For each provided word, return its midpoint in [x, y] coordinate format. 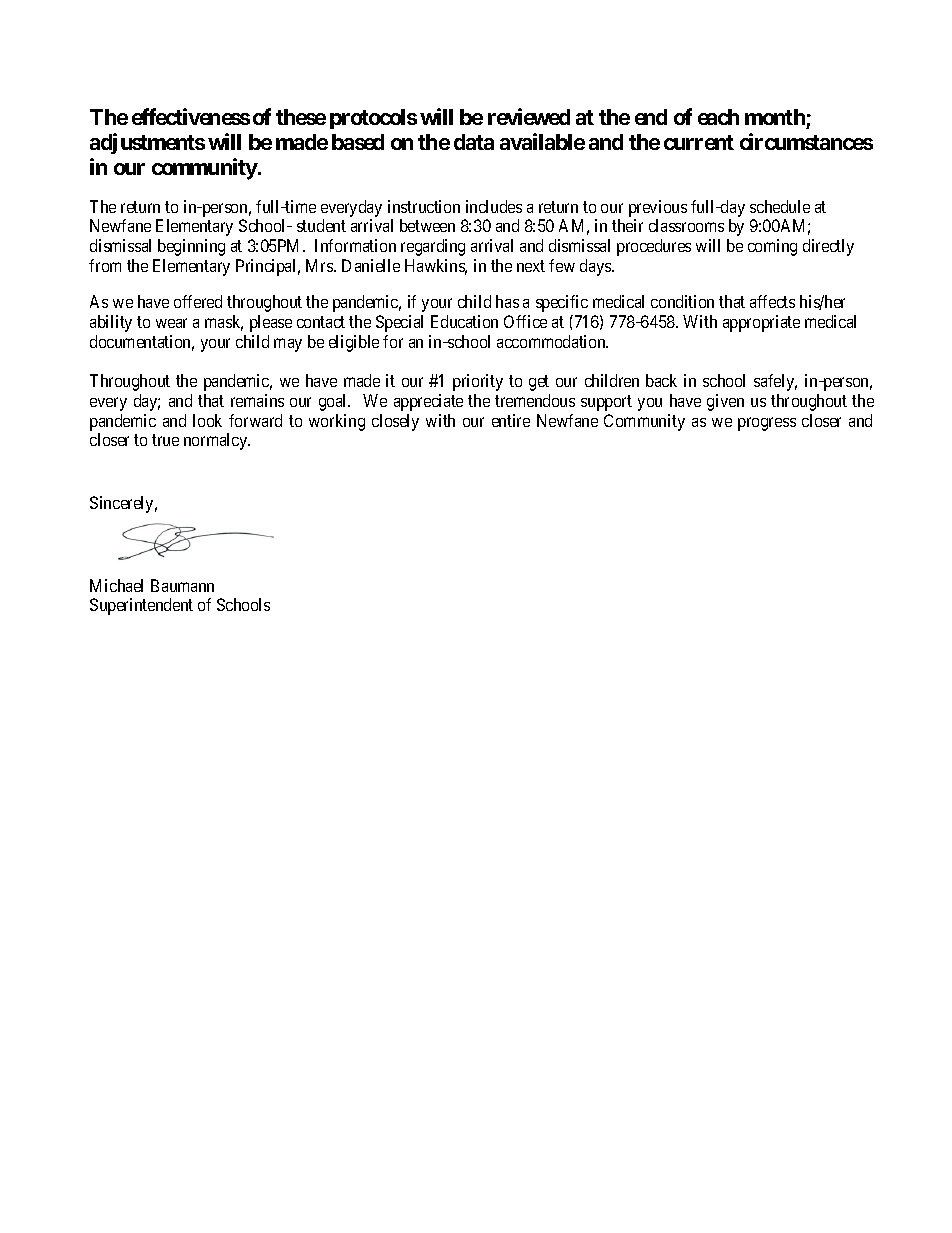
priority [478, 382]
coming [772, 247]
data [474, 142]
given [725, 402]
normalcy [217, 441]
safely [775, 382]
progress [767, 424]
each [718, 117]
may [288, 345]
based [358, 142]
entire [511, 420]
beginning [191, 247]
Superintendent [141, 606]
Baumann [182, 585]
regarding [433, 247]
